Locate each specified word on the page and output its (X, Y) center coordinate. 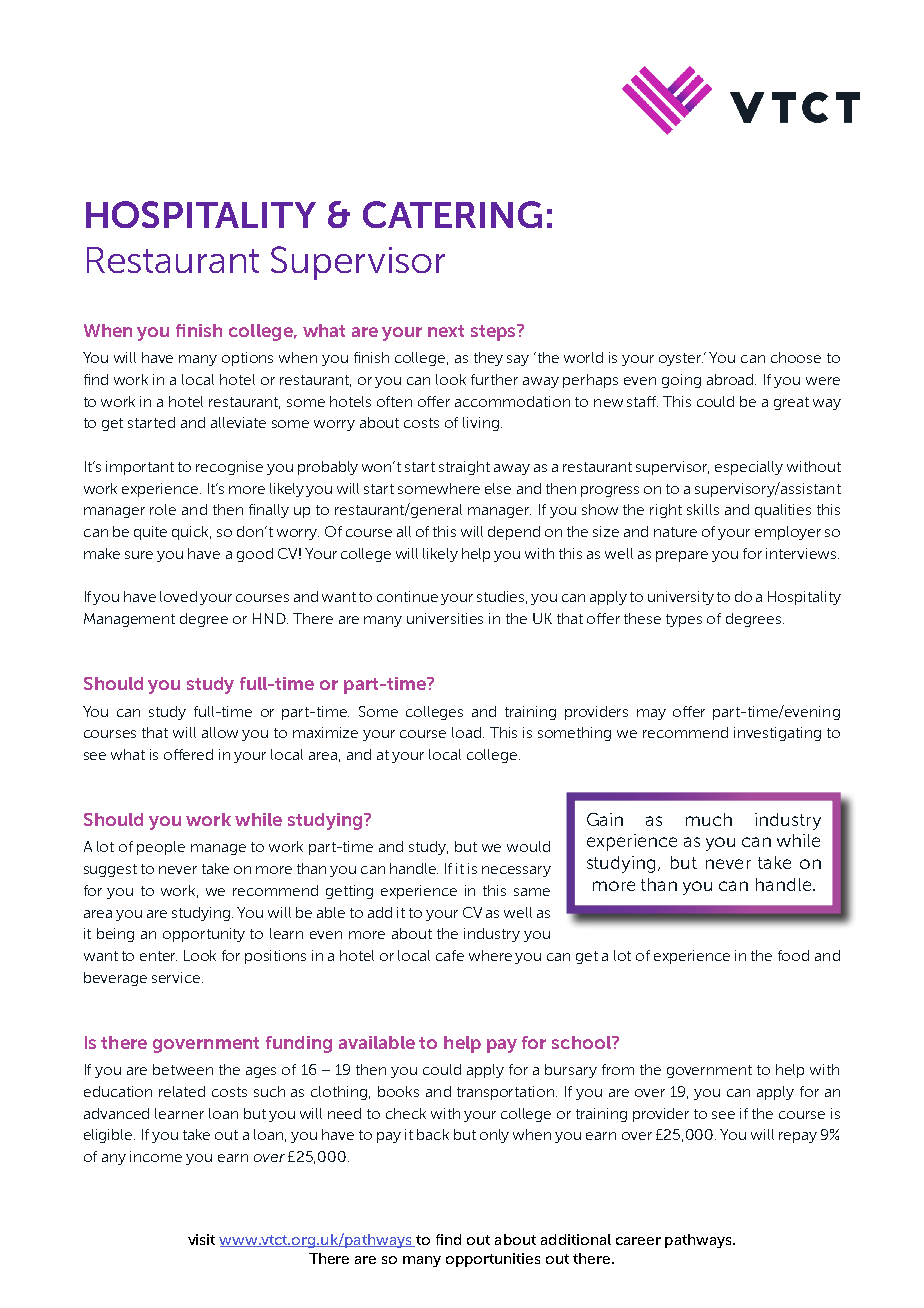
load (468, 732)
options (247, 359)
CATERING (452, 214)
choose (796, 357)
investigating (777, 734)
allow (220, 732)
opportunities (493, 1260)
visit (201, 1239)
